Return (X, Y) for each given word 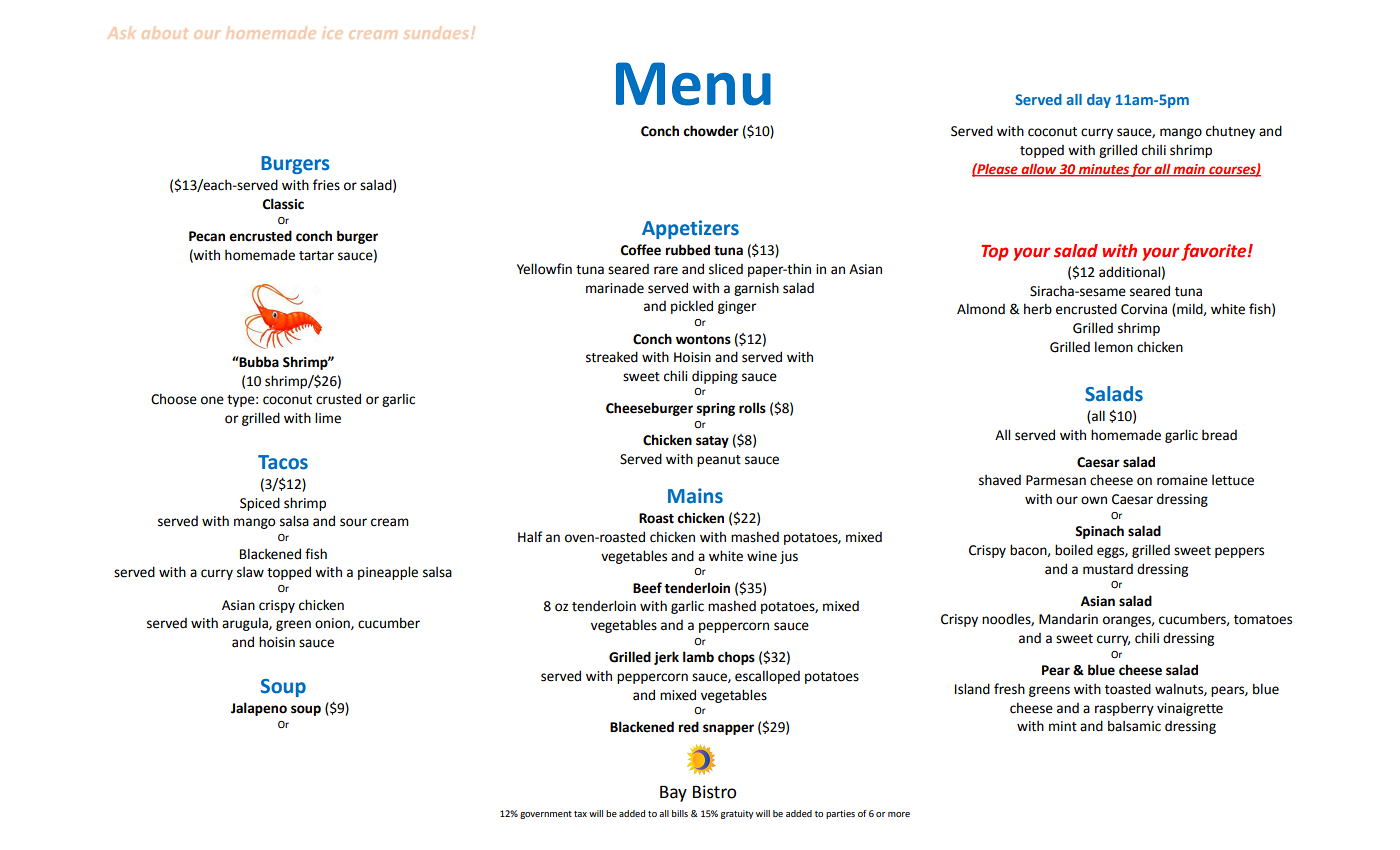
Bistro (714, 792)
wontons (703, 340)
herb (1038, 309)
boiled (1074, 550)
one (212, 400)
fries (326, 185)
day (1099, 101)
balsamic (1134, 726)
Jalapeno (259, 709)
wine (762, 556)
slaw (250, 572)
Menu (693, 84)
